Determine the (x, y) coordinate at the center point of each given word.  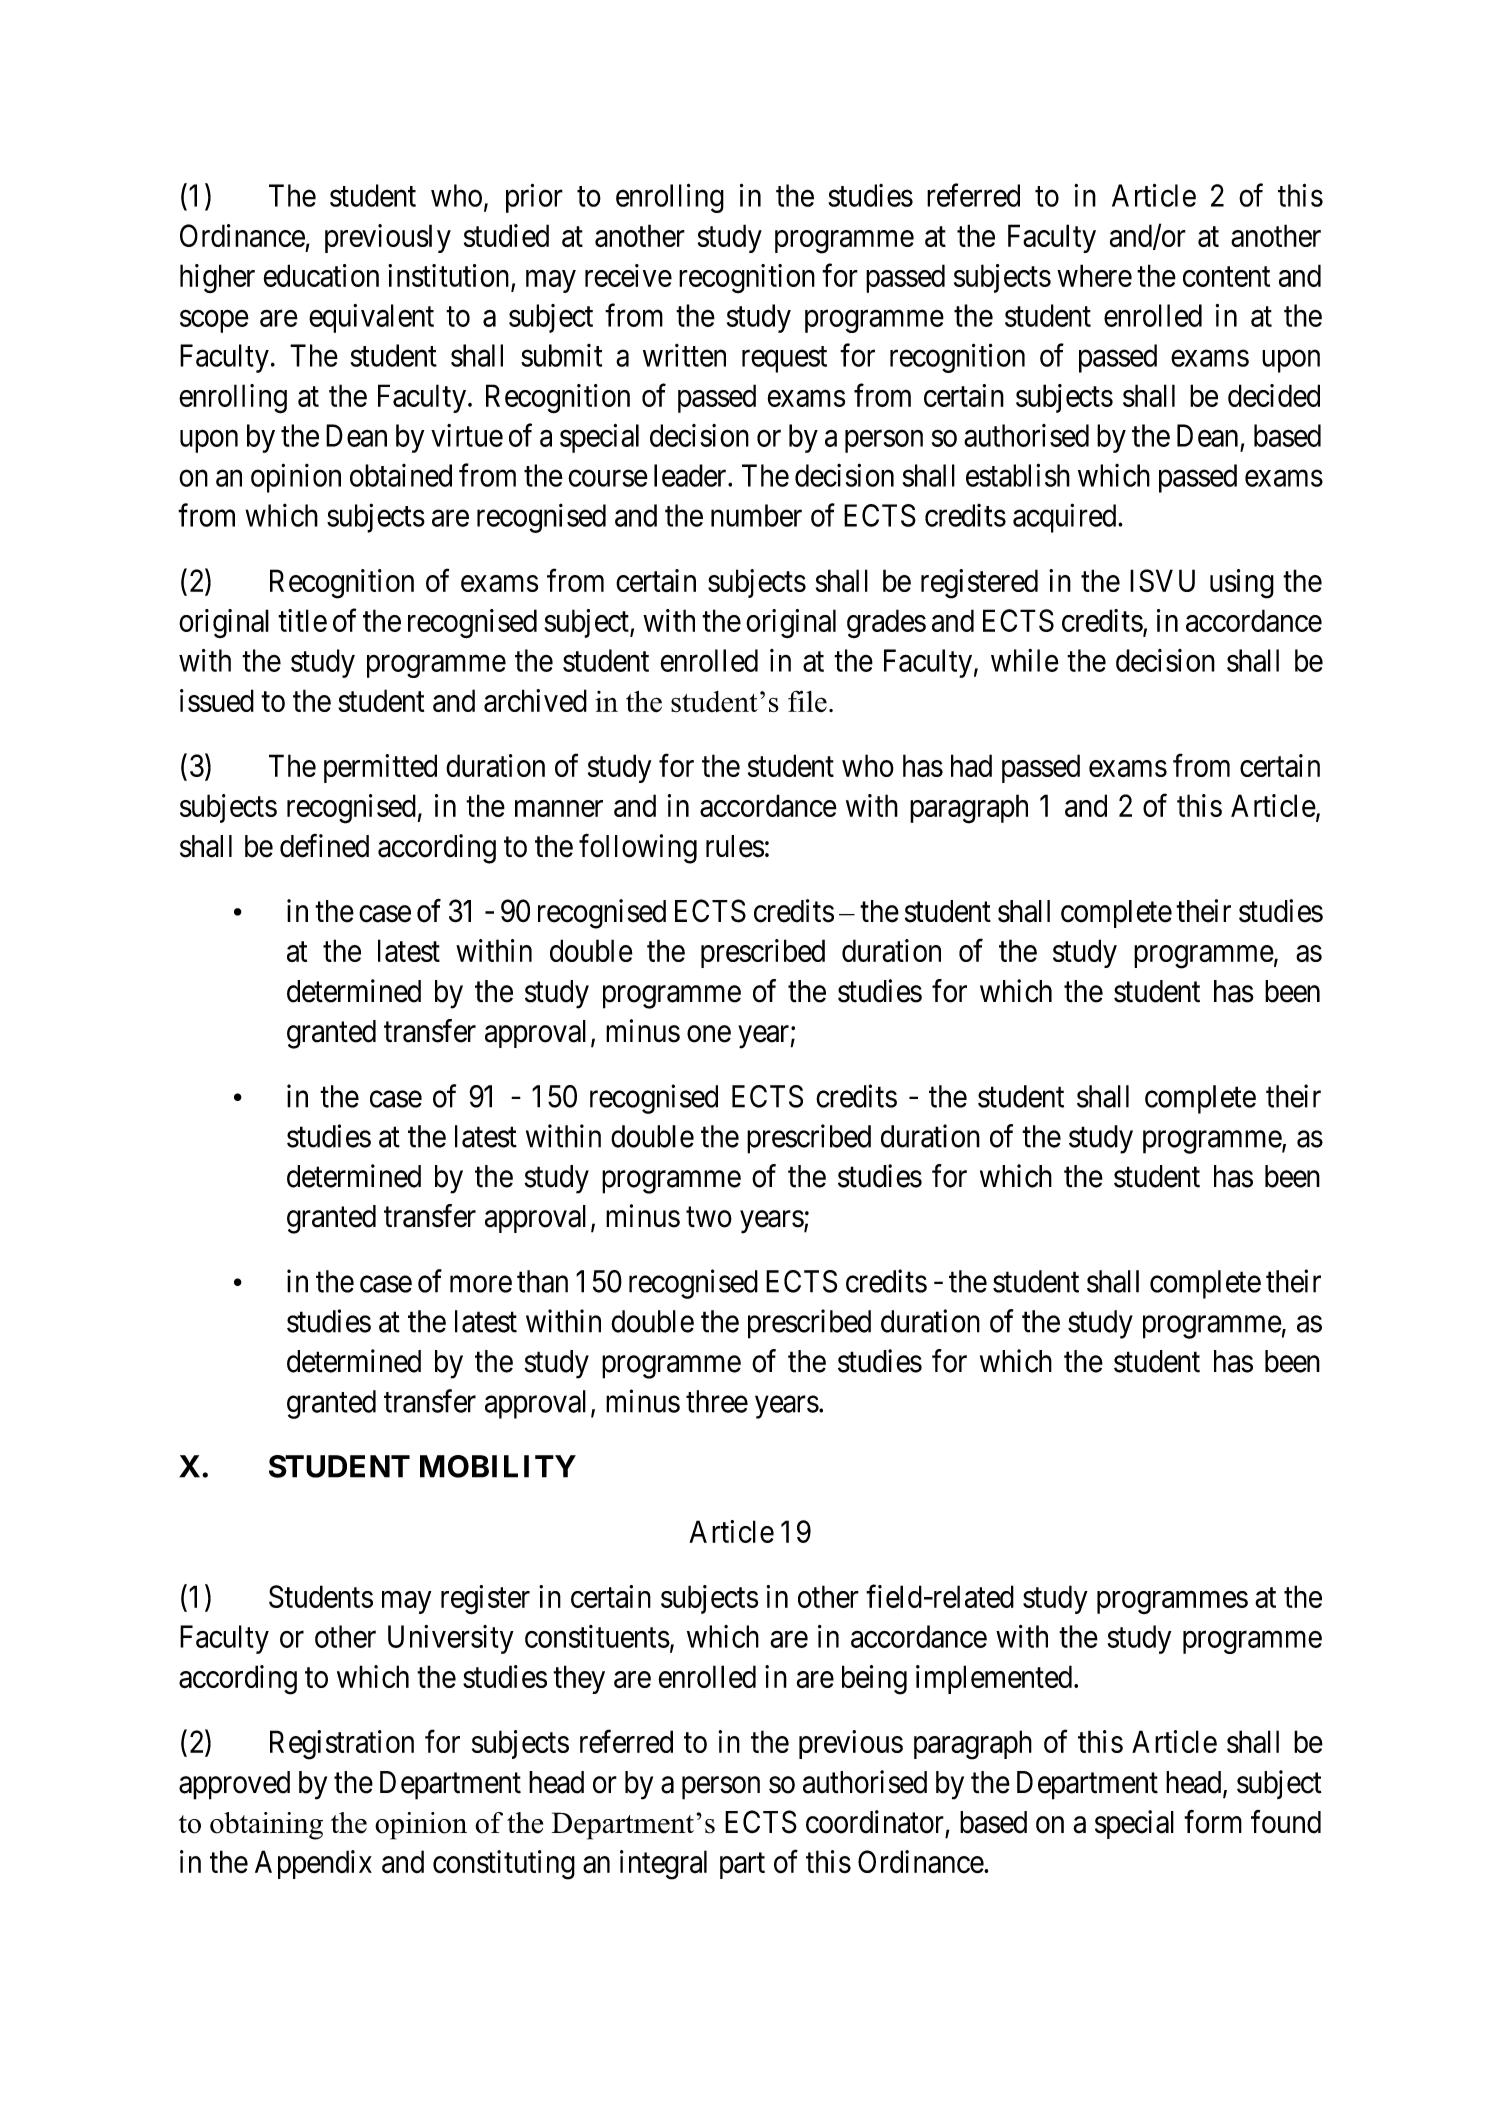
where (1094, 275)
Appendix (313, 1864)
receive (628, 275)
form (1213, 1822)
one (709, 1034)
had (971, 765)
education (321, 275)
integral (663, 1865)
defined (324, 846)
